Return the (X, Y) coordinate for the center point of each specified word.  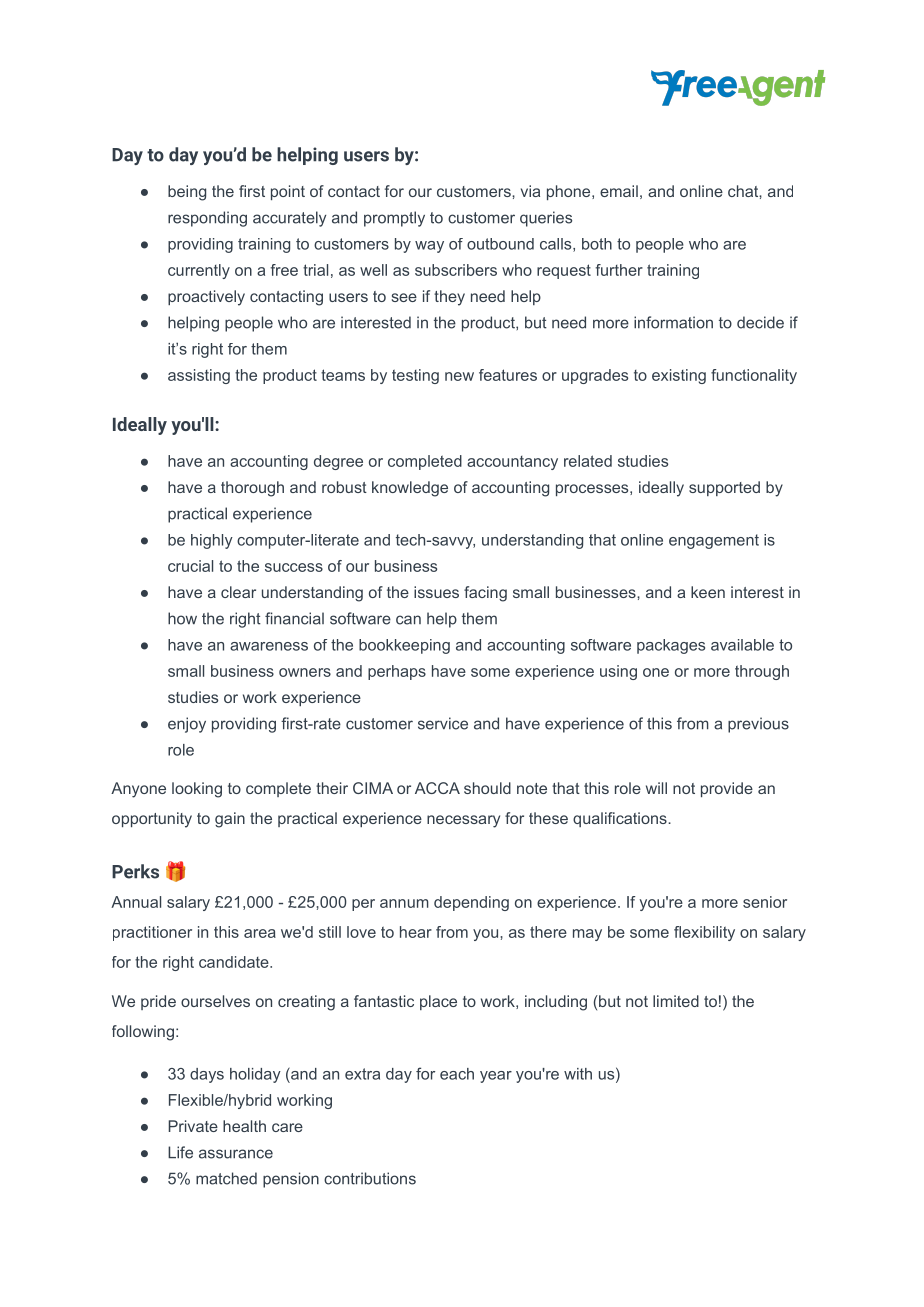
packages (671, 646)
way (429, 247)
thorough (252, 489)
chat (744, 191)
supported (724, 488)
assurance (236, 1154)
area (260, 933)
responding (207, 219)
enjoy (187, 725)
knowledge (410, 489)
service (443, 723)
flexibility (704, 933)
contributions (370, 1178)
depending (471, 903)
